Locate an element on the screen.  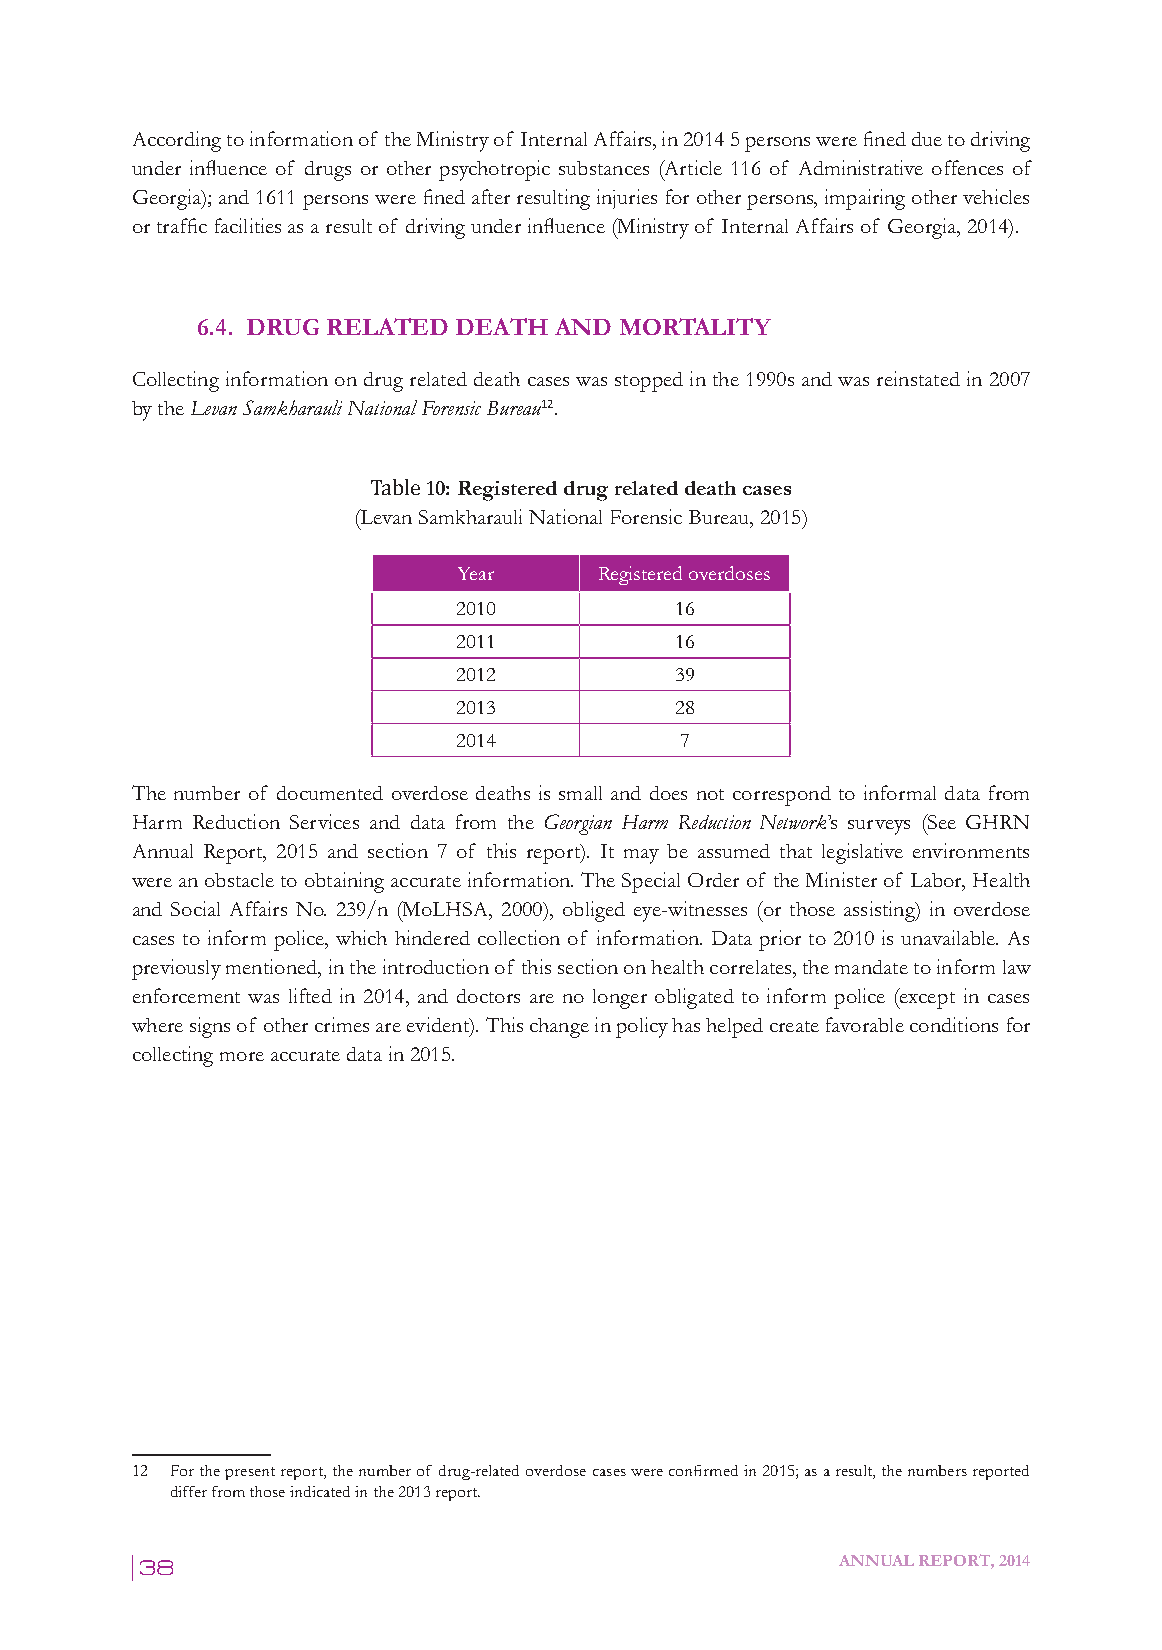
more is located at coordinates (242, 1056).
